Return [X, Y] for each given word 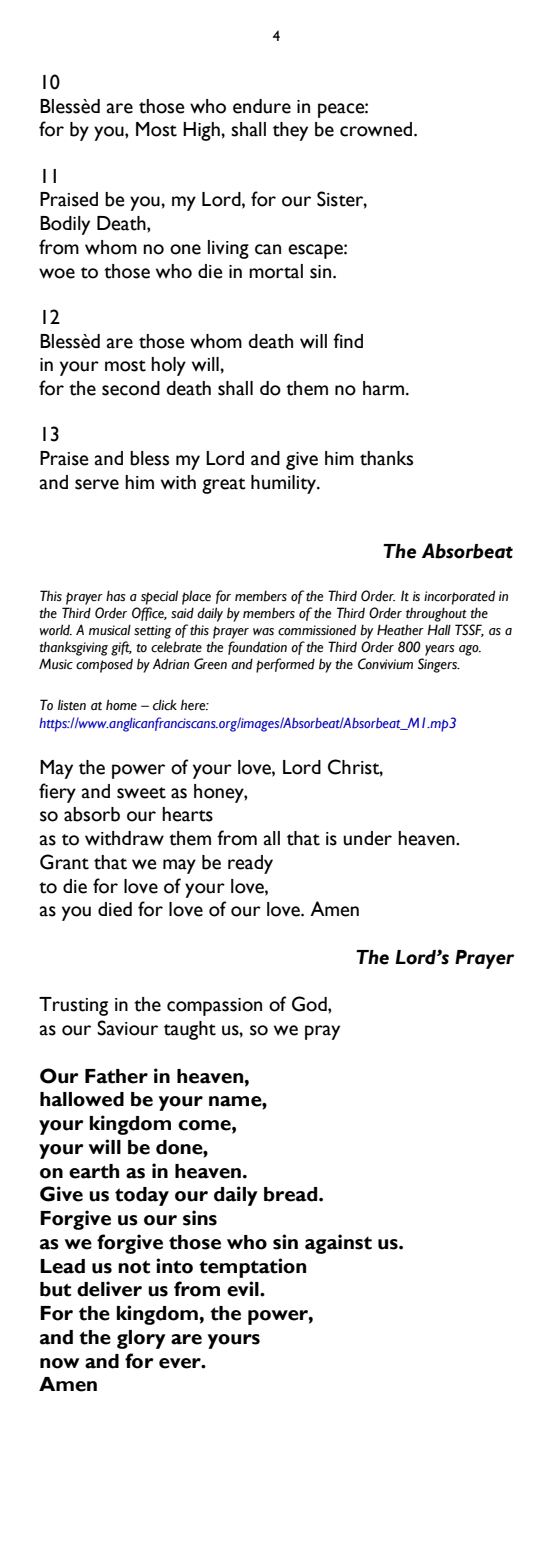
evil [244, 1289]
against [338, 1244]
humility [285, 484]
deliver [109, 1289]
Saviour [127, 1028]
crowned [377, 129]
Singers [438, 665]
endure [262, 106]
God [310, 1004]
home [121, 705]
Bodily [65, 225]
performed [285, 665]
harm [385, 388]
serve [97, 484]
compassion [214, 1007]
